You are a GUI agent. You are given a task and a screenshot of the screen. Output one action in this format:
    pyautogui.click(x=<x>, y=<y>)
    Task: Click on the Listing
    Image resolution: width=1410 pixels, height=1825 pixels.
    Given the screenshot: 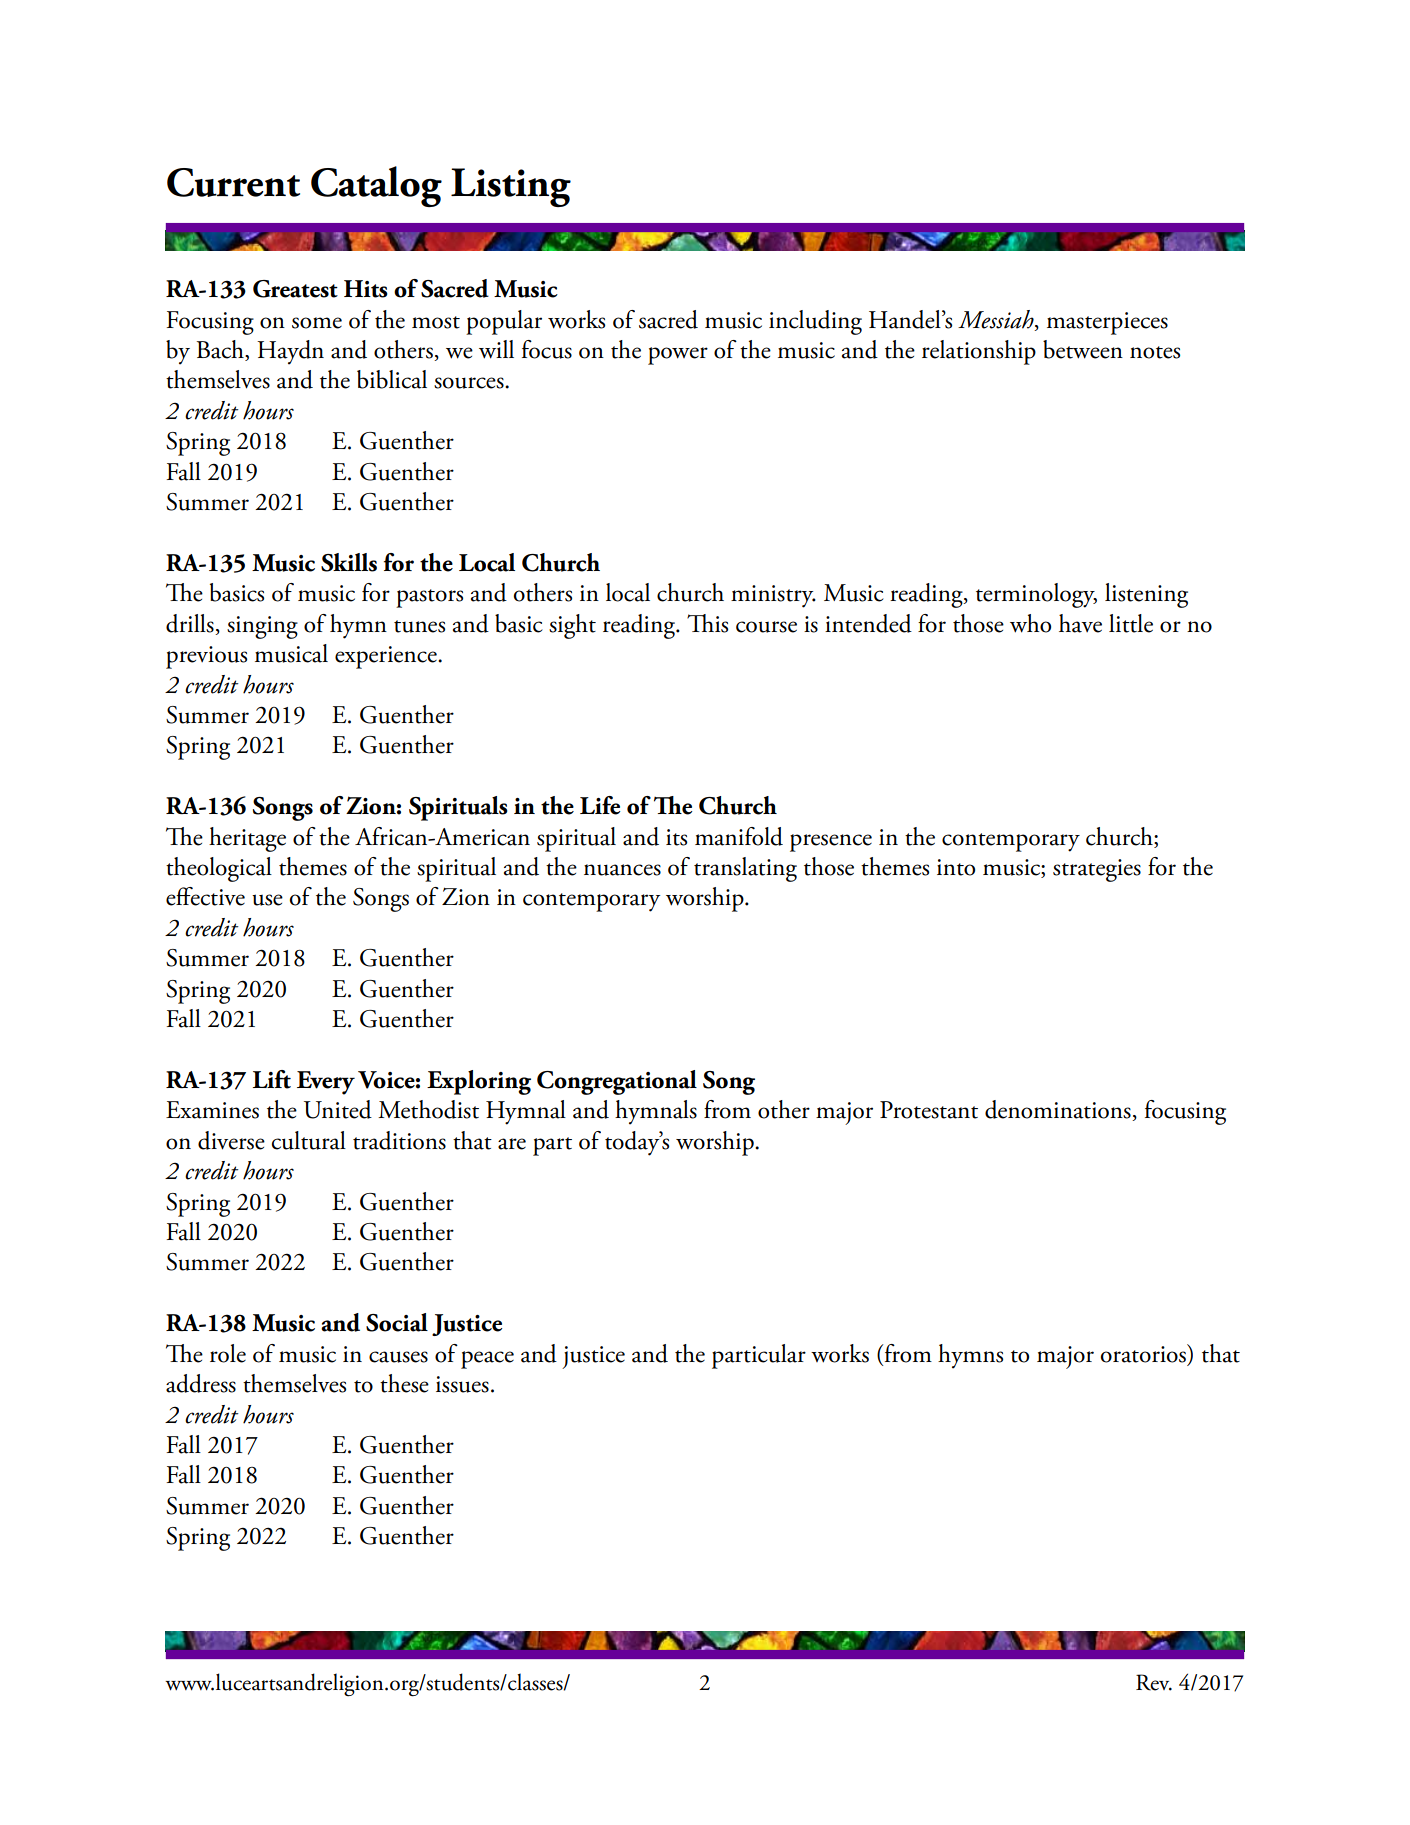 What is the action you would take?
    pyautogui.click(x=511, y=187)
